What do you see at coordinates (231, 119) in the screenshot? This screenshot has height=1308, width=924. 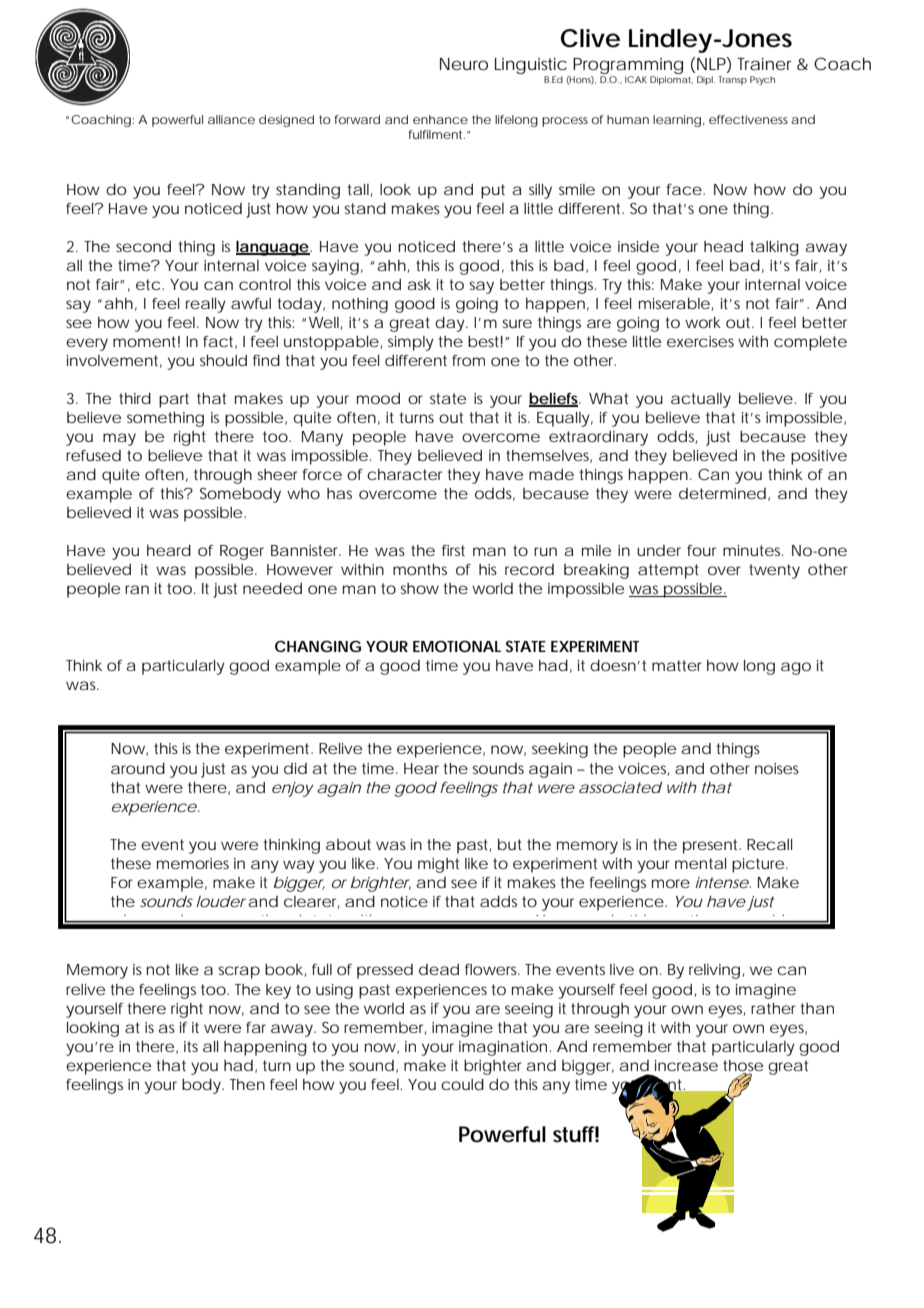 I see `alliance` at bounding box center [231, 119].
